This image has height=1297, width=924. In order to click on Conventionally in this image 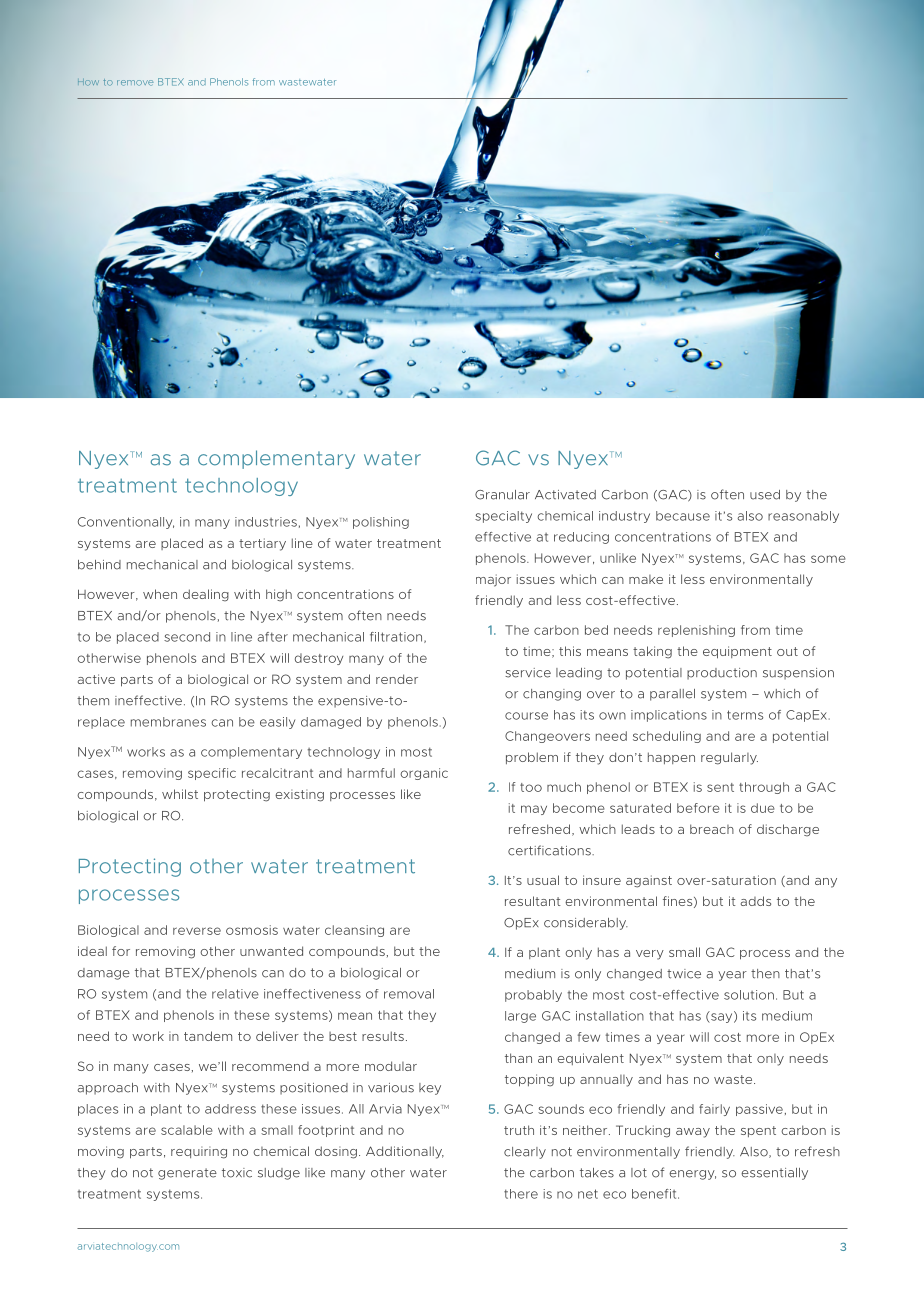, I will do `click(126, 523)`.
